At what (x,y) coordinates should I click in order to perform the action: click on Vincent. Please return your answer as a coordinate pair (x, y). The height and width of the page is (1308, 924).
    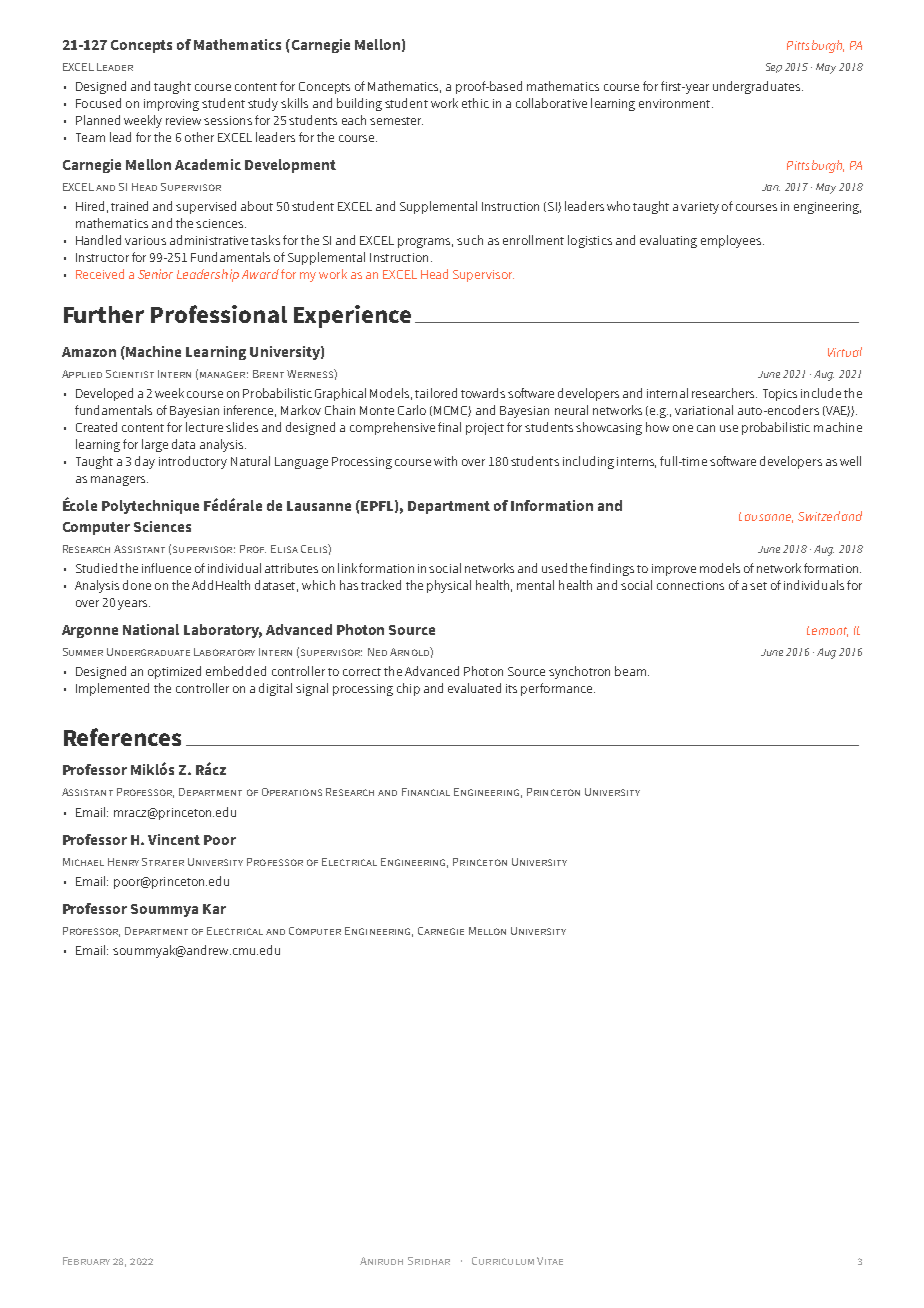
    Looking at the image, I should click on (174, 839).
